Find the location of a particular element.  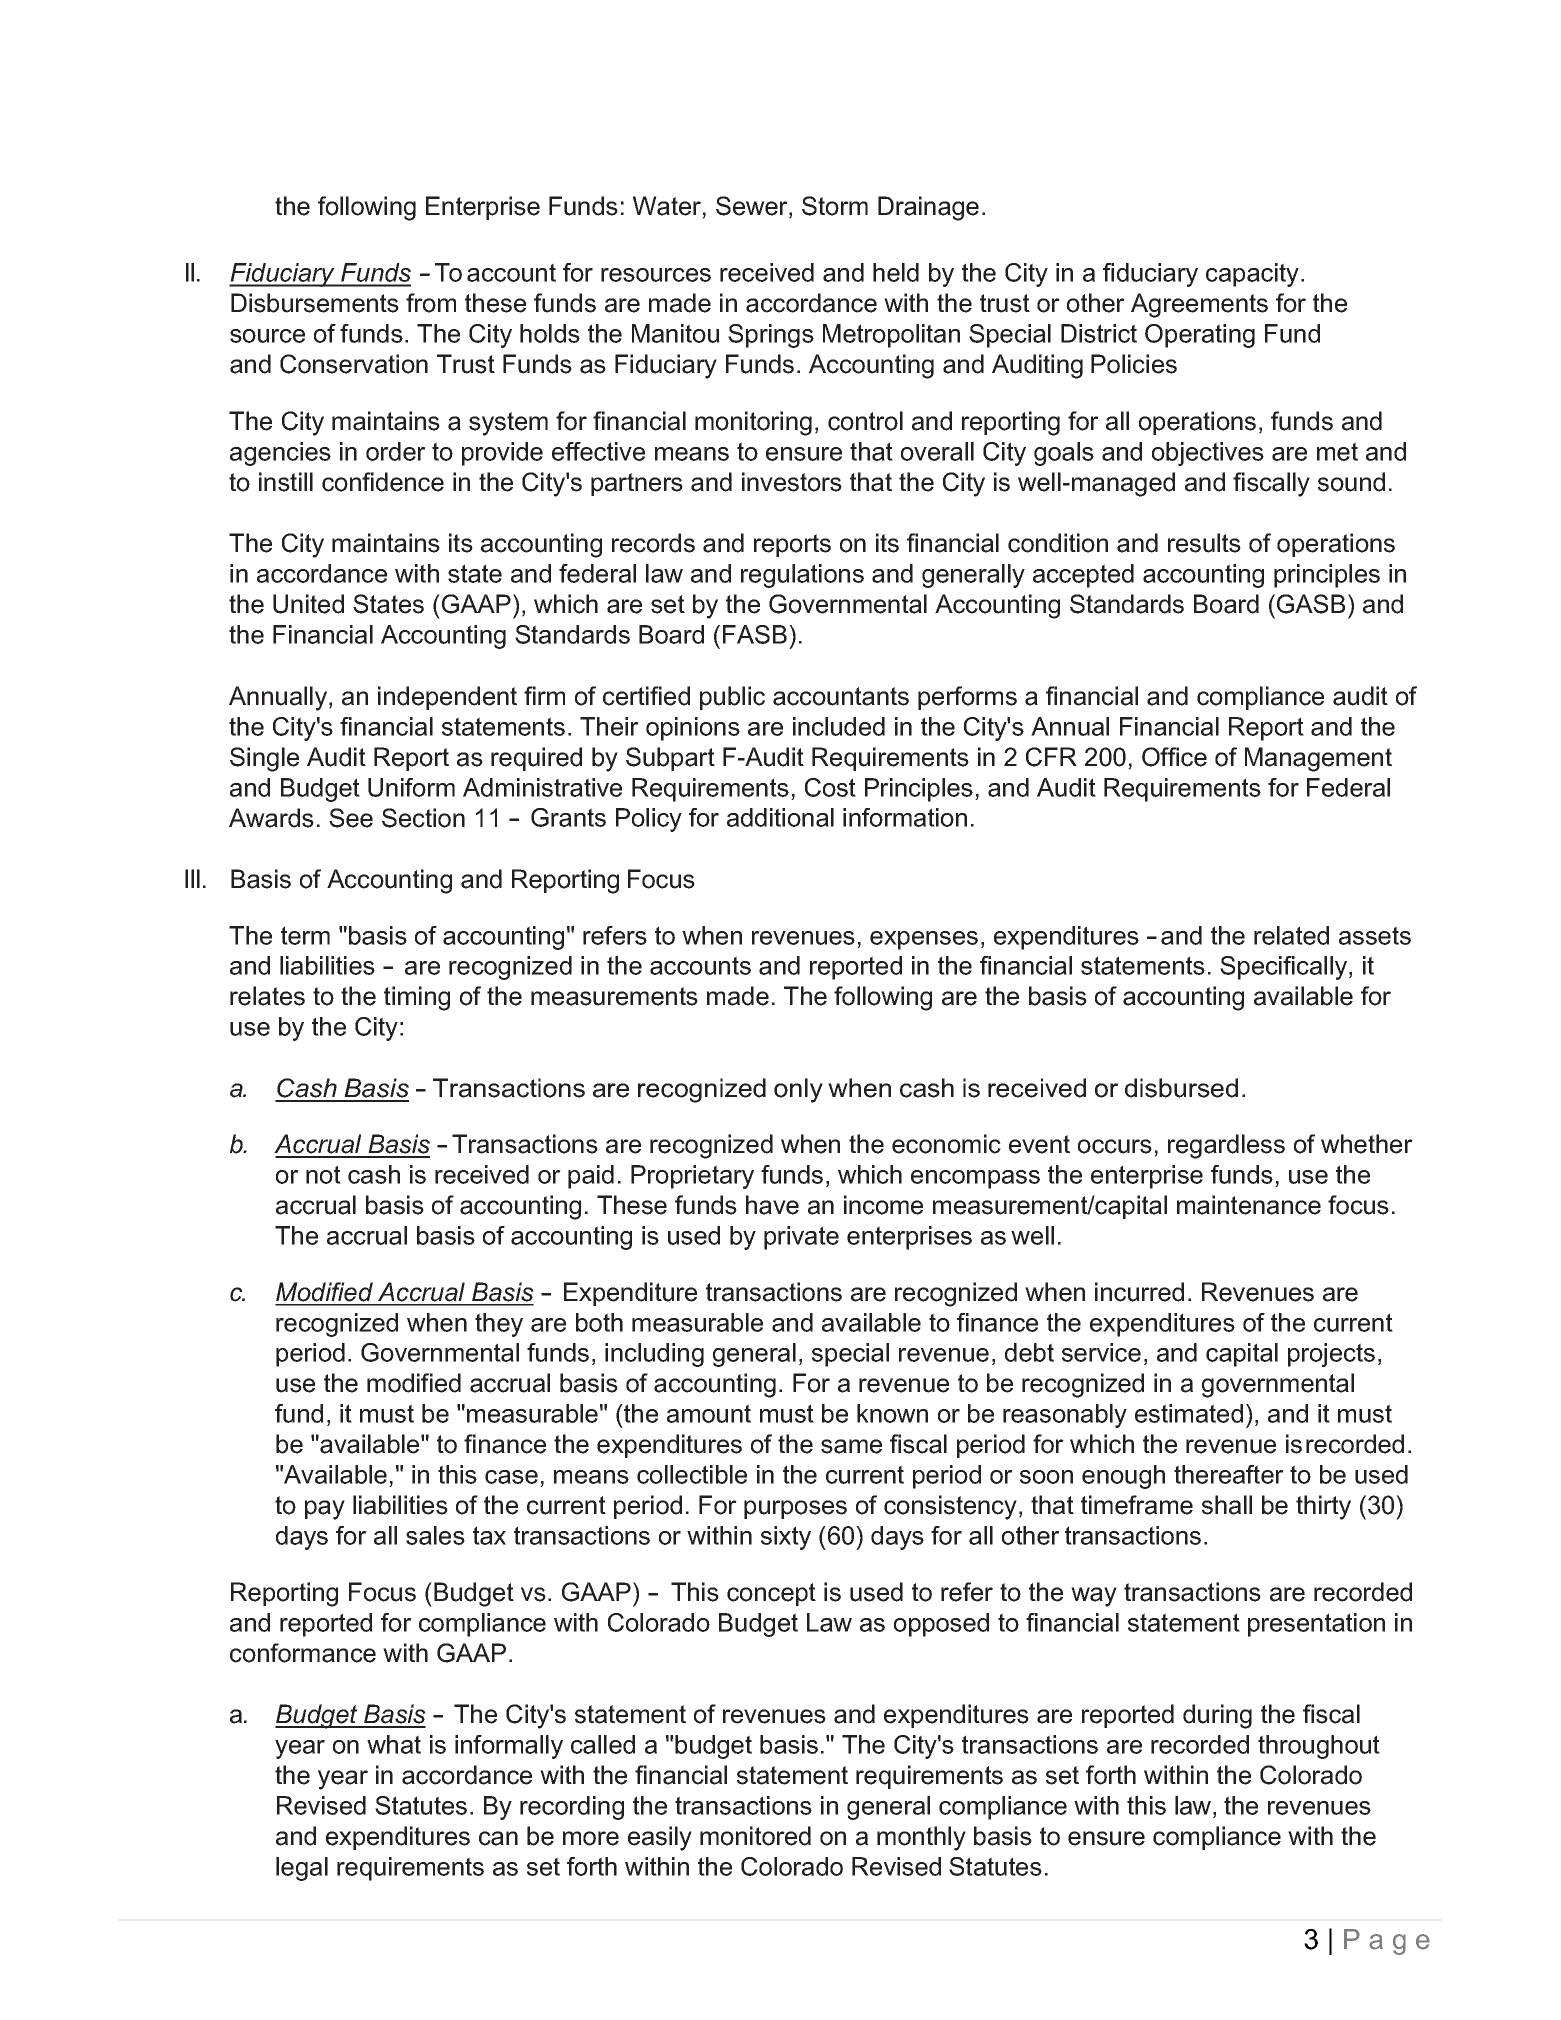

projects is located at coordinates (1331, 1355).
